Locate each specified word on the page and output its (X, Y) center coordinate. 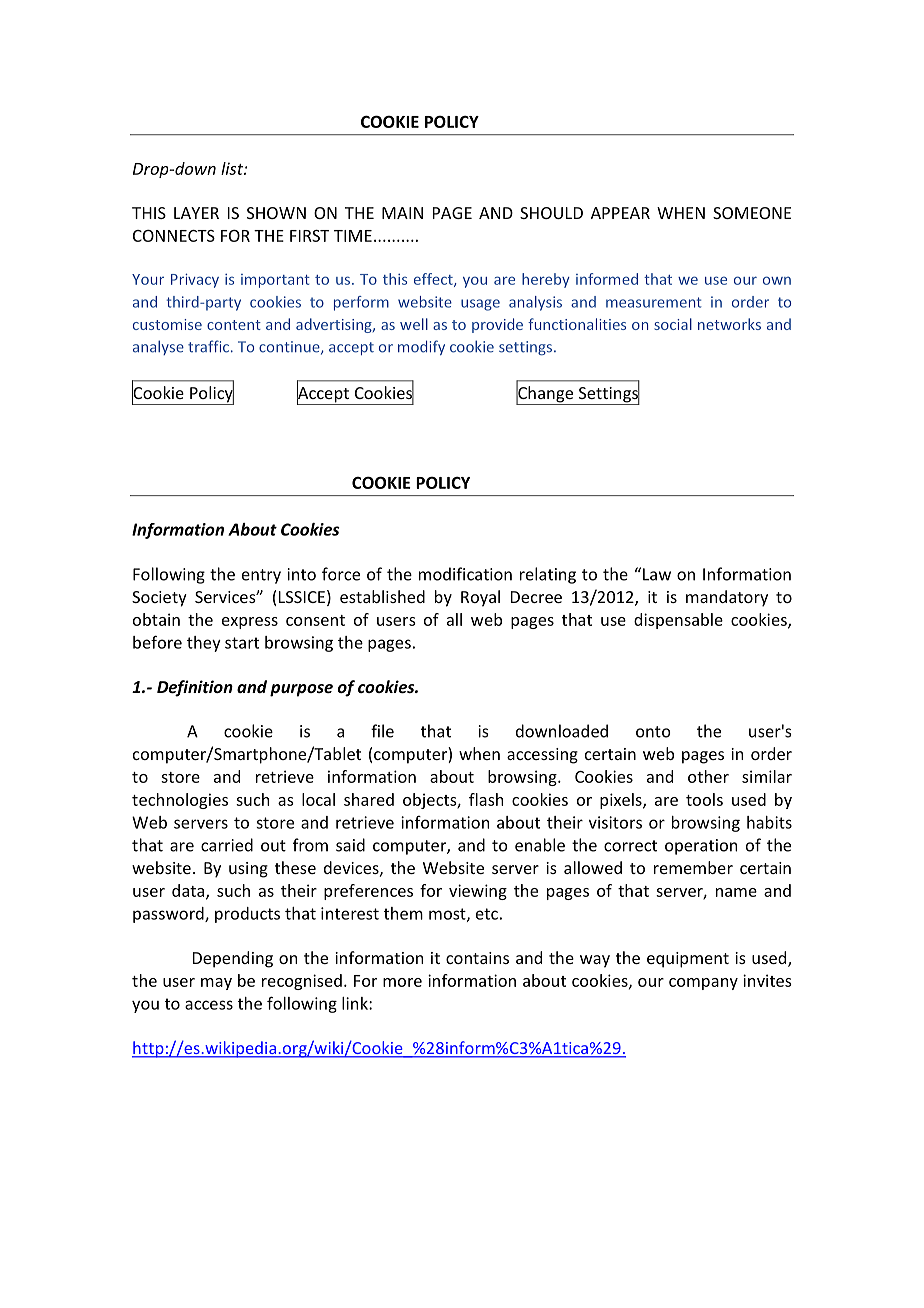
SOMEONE (752, 213)
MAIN (402, 213)
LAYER (196, 213)
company (703, 984)
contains (477, 958)
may (216, 984)
